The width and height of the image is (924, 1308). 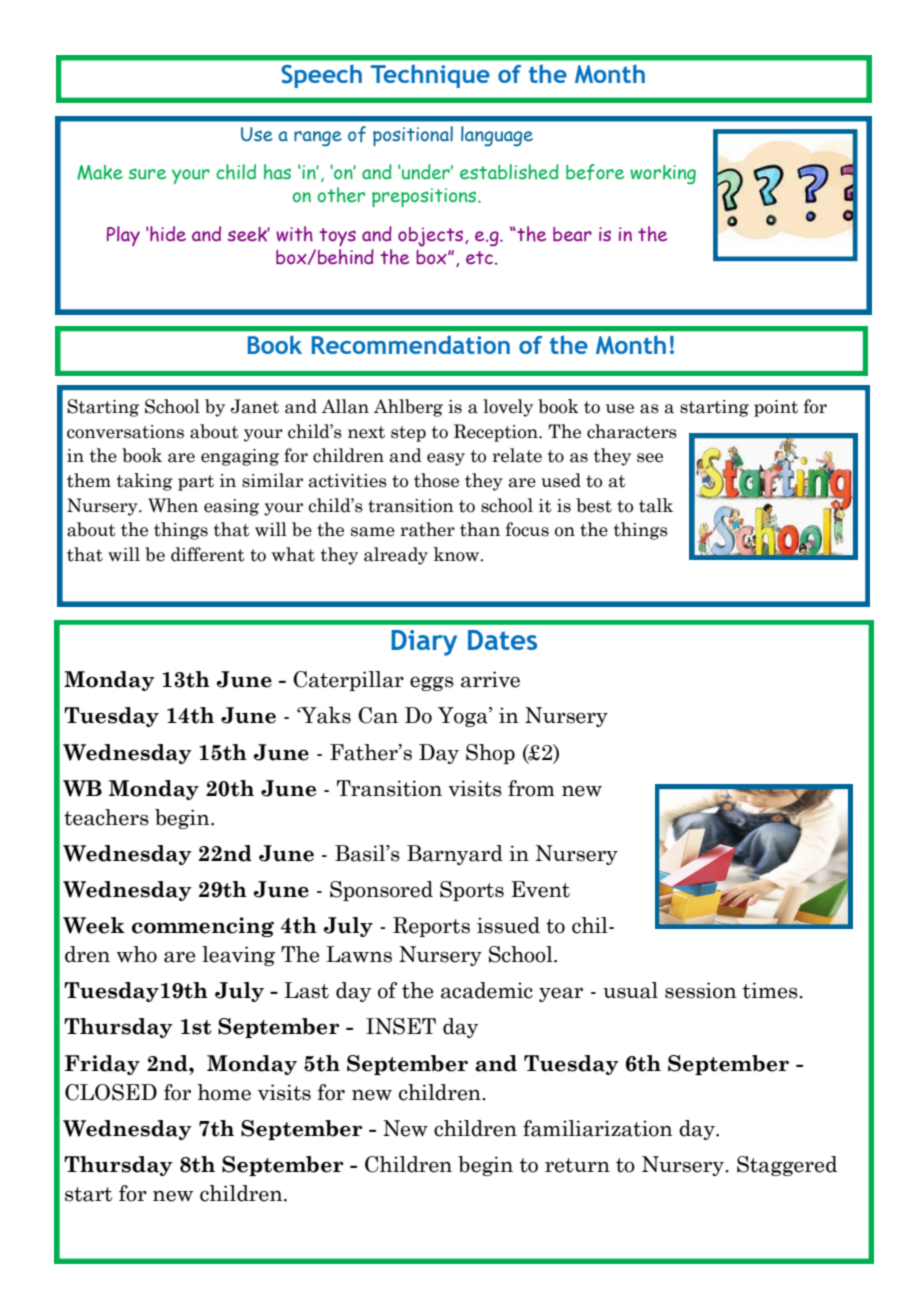 What do you see at coordinates (430, 76) in the image?
I see `Technique` at bounding box center [430, 76].
